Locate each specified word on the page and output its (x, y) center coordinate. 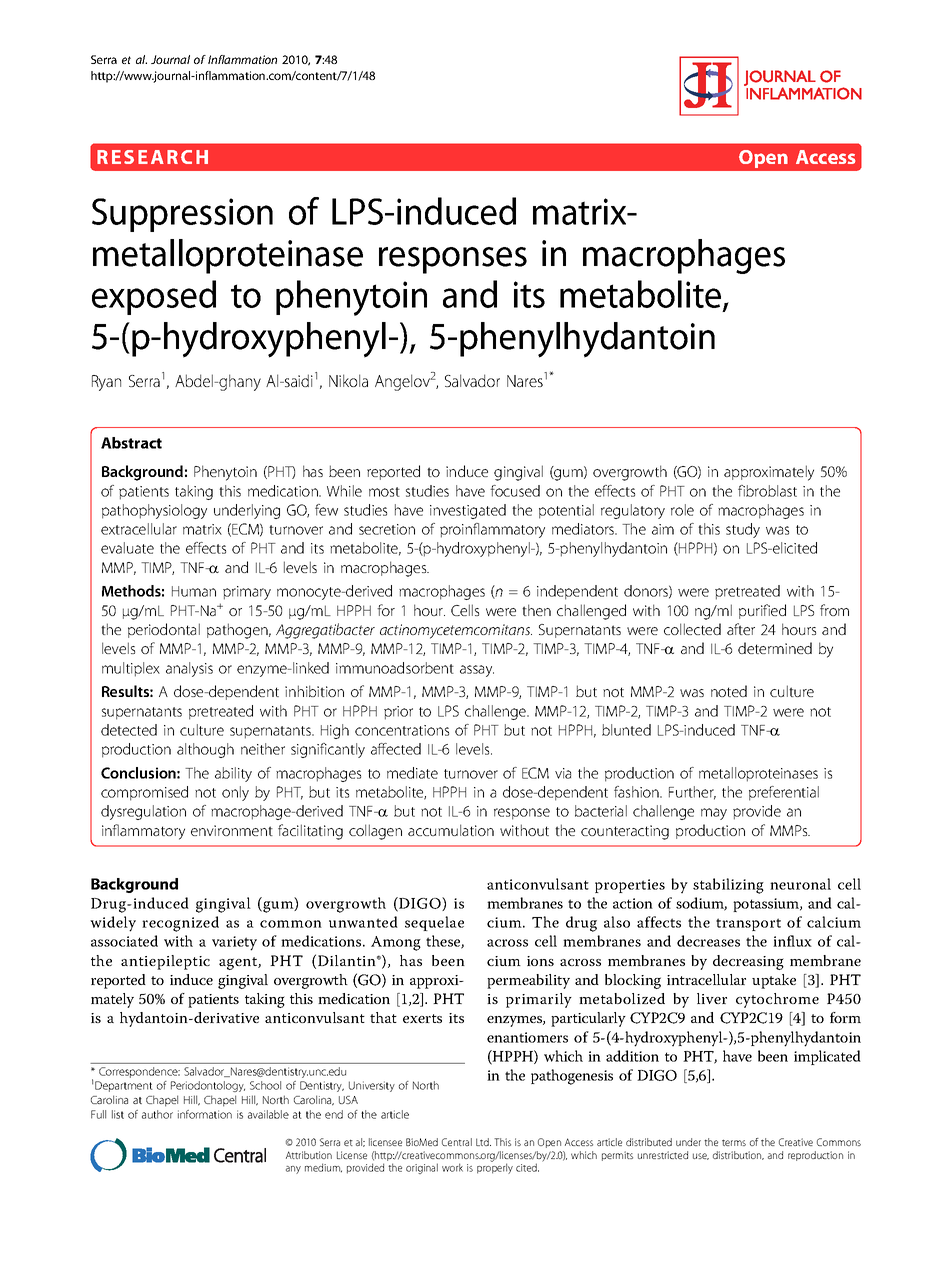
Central (457, 1142)
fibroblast (767, 491)
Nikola (348, 380)
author (157, 1114)
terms (734, 1143)
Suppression (182, 215)
